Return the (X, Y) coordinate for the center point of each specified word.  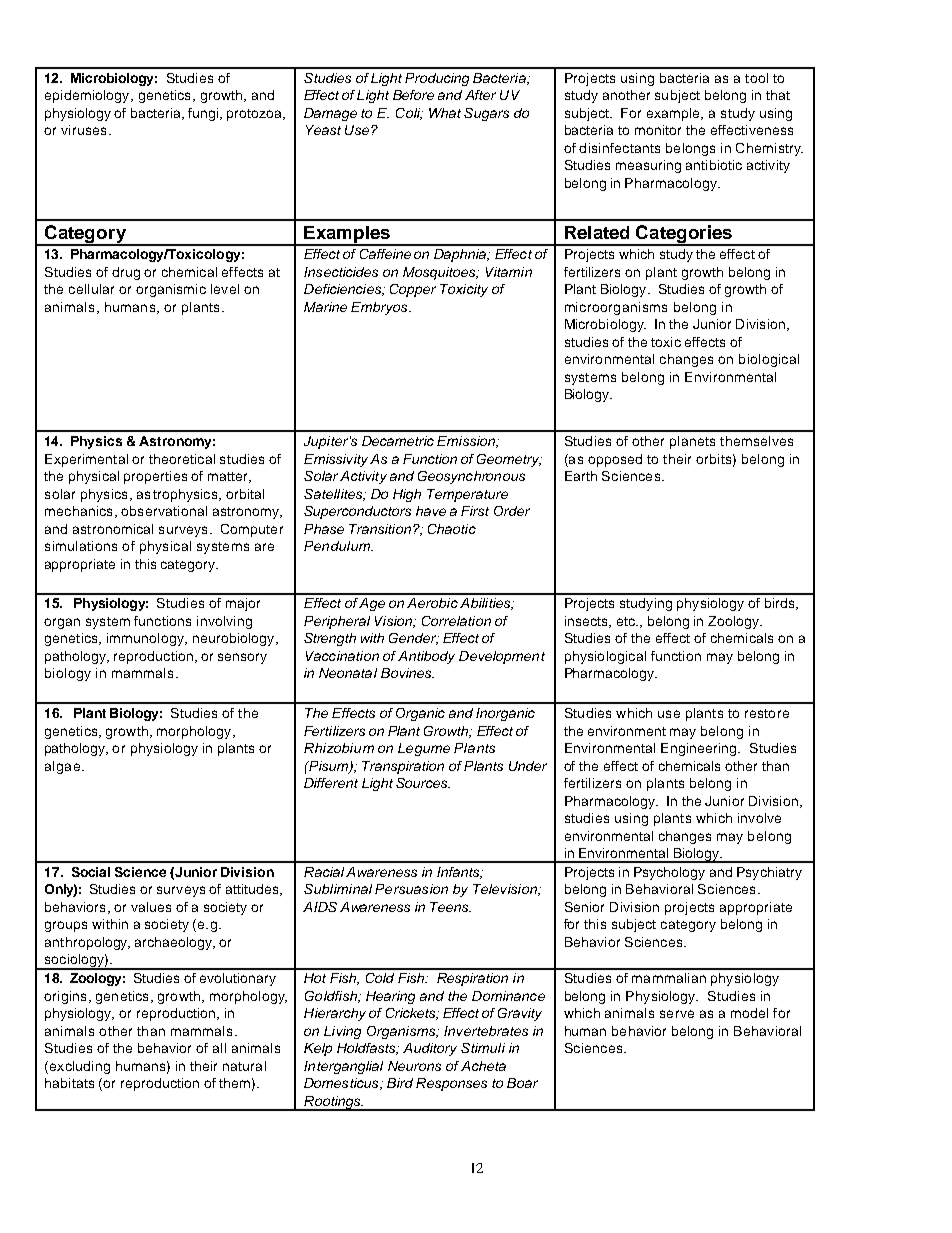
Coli (409, 114)
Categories (684, 235)
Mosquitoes (440, 273)
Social (91, 872)
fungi (204, 114)
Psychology (669, 873)
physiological (605, 657)
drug (126, 273)
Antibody (426, 657)
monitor (658, 130)
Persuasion (411, 889)
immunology (146, 639)
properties (155, 477)
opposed (615, 460)
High (407, 495)
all (219, 1048)
